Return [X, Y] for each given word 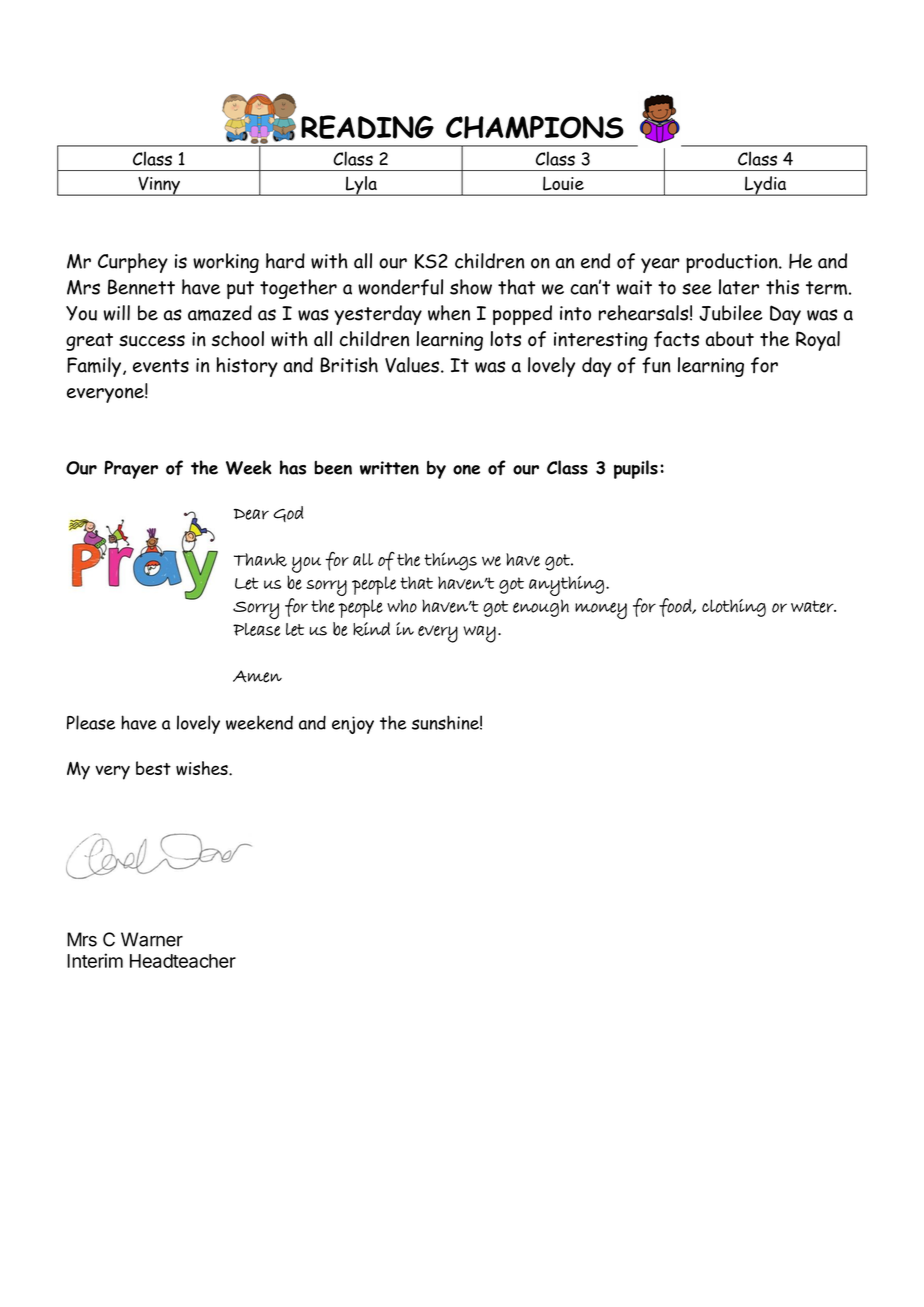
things [450, 561]
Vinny [159, 186]
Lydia [766, 186]
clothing [734, 608]
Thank [260, 560]
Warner [152, 939]
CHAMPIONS [535, 127]
